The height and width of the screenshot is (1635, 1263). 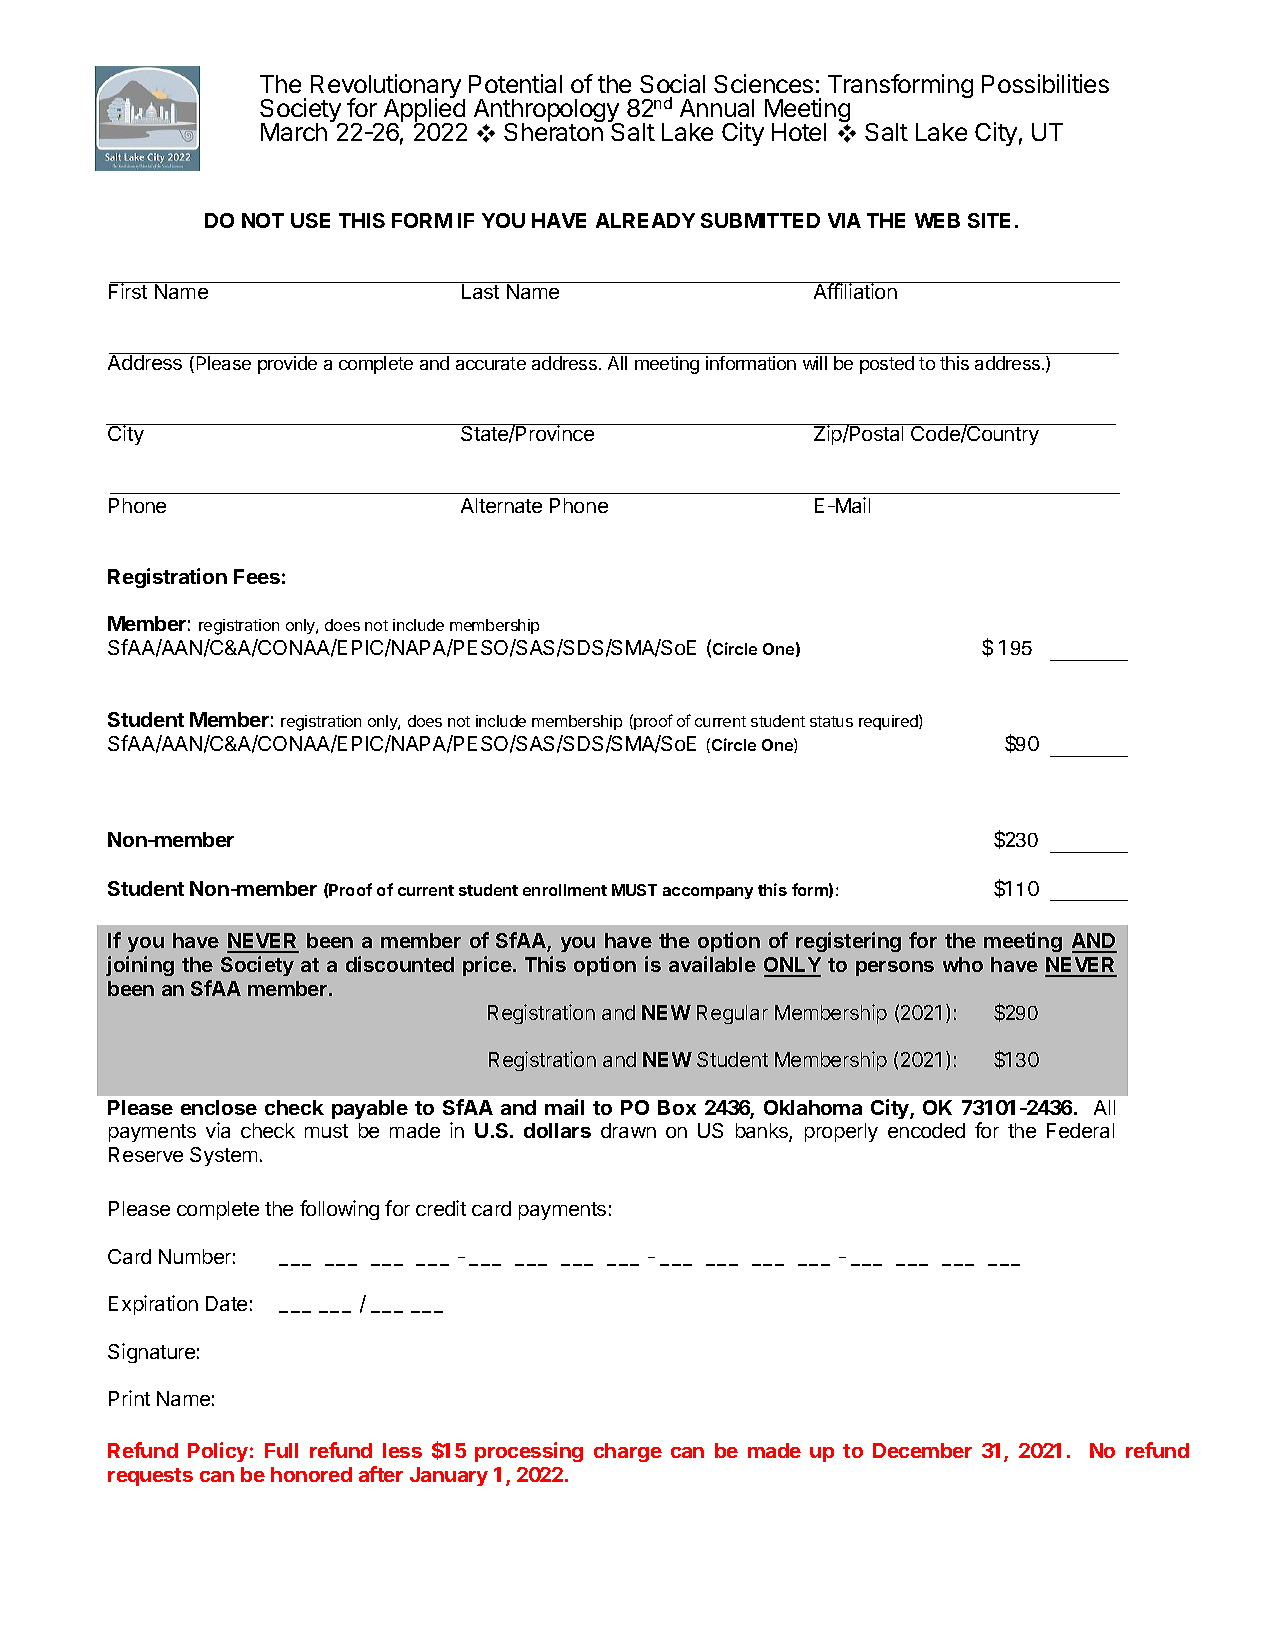 I want to click on available, so click(x=712, y=964).
